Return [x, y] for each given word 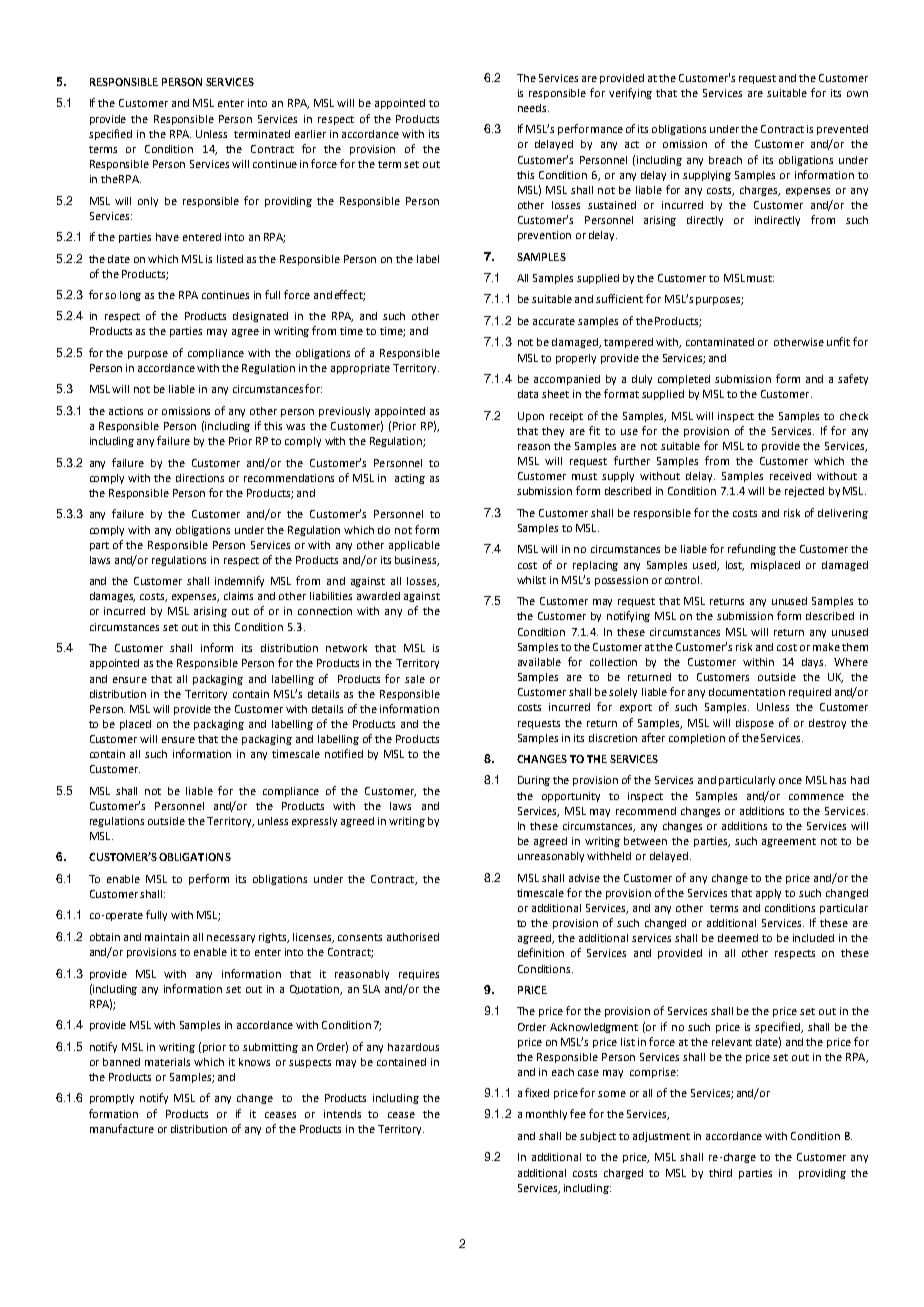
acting [410, 479]
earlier [310, 134]
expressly [314, 822]
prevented [842, 130]
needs [533, 108]
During [534, 781]
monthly [546, 1115]
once [790, 781]
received [790, 476]
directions [200, 478]
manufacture [122, 1128]
